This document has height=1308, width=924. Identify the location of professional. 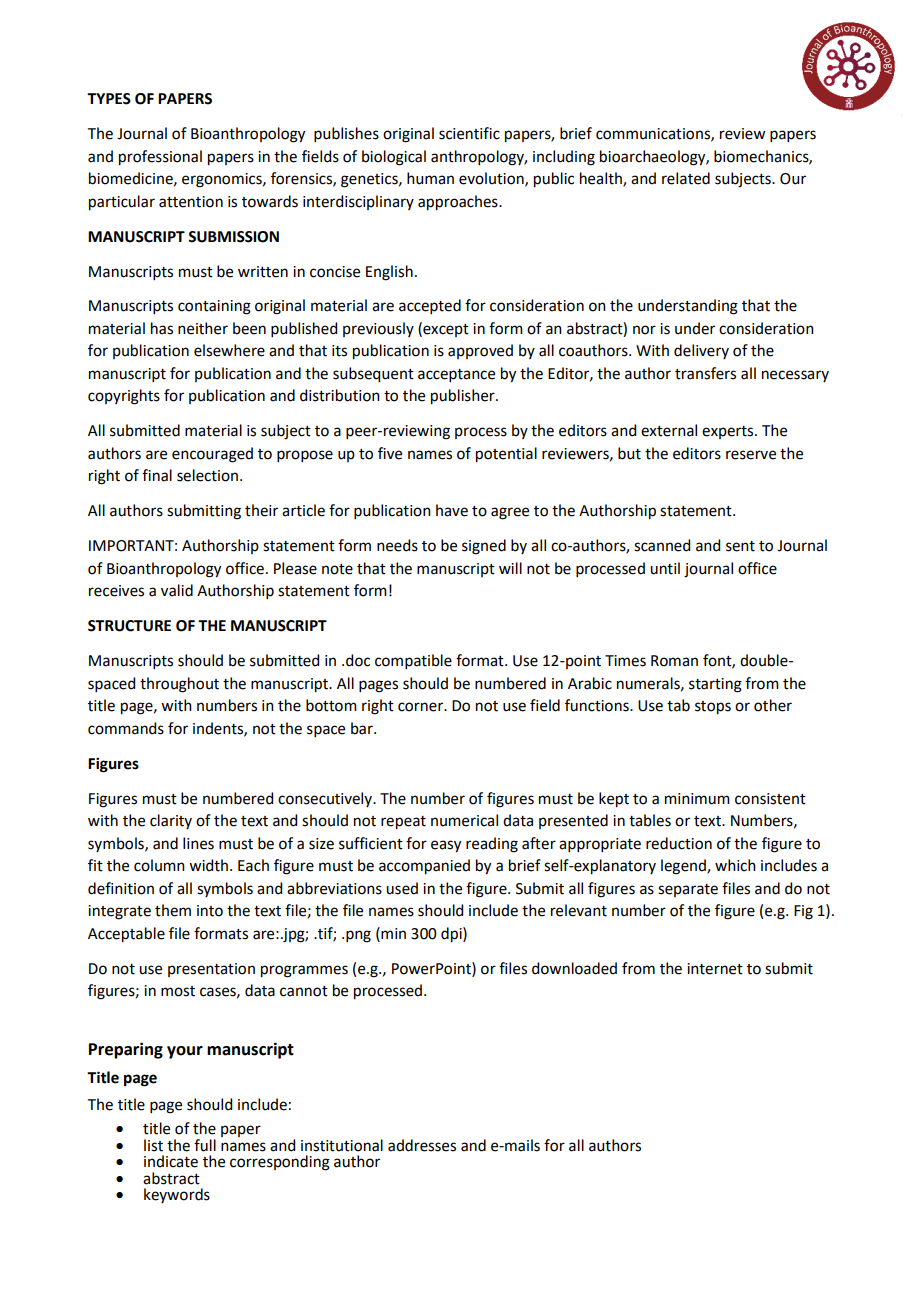
(160, 158).
